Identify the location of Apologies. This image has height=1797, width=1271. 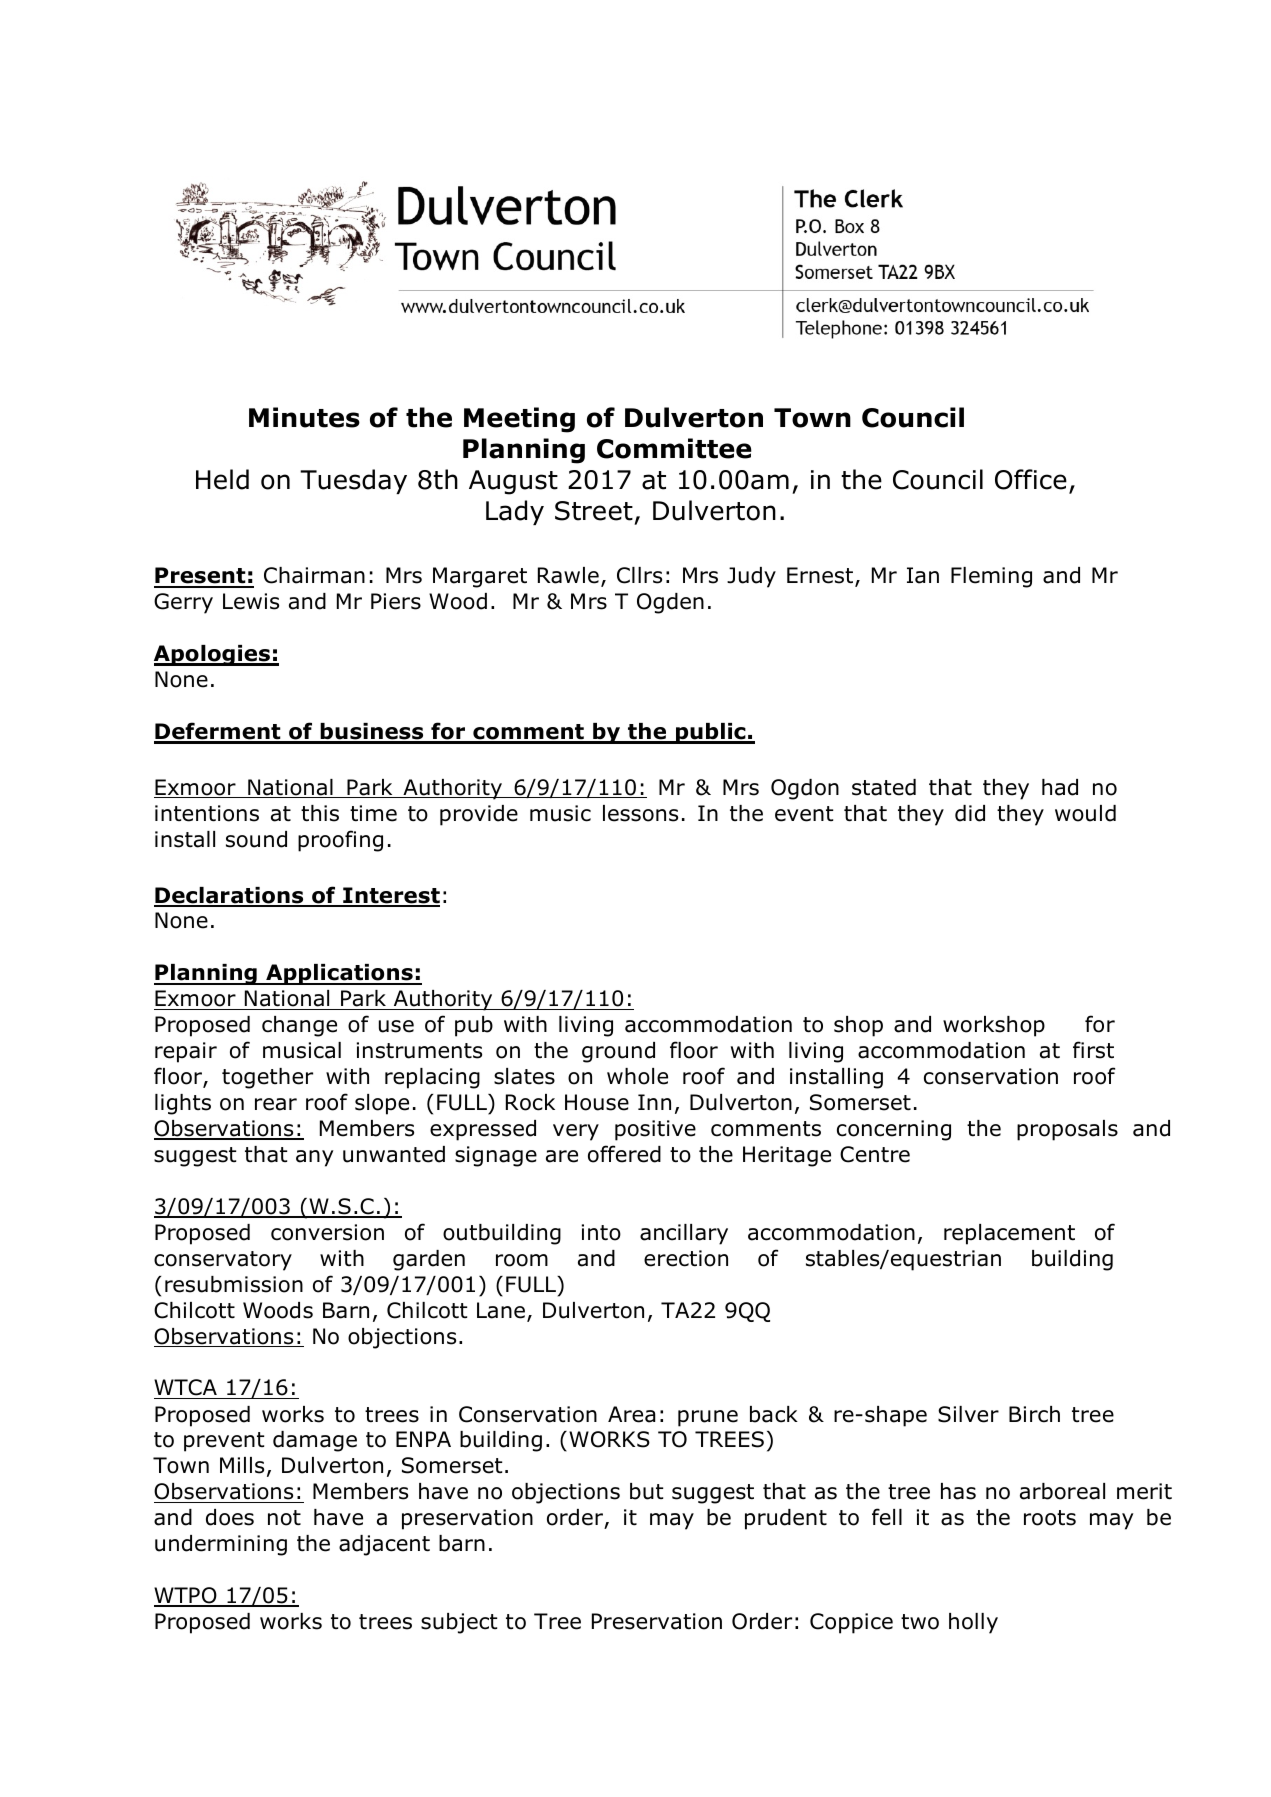
(213, 655).
